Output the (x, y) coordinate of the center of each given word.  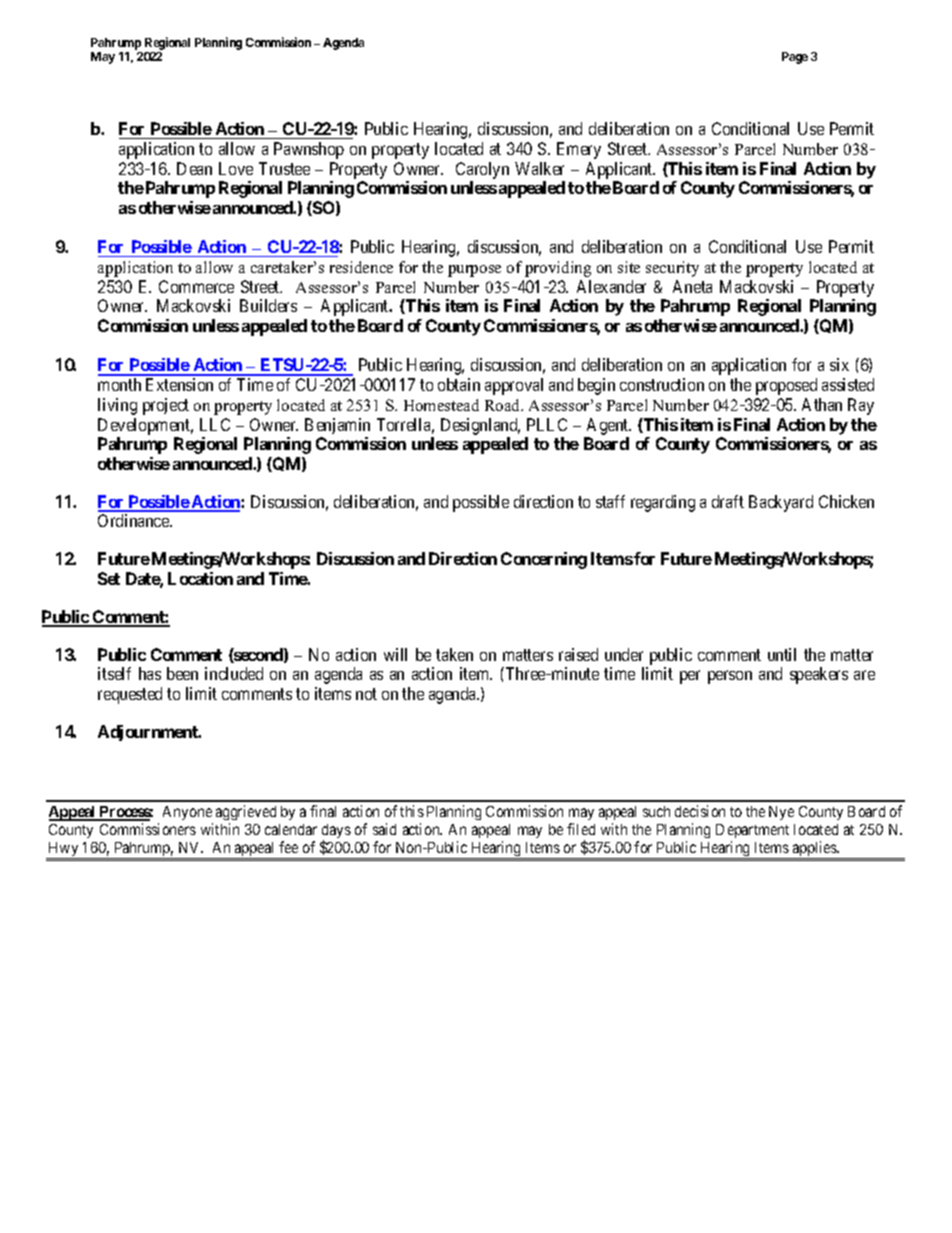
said (384, 829)
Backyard (781, 503)
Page (795, 58)
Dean (194, 168)
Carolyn (482, 170)
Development (145, 426)
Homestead (441, 405)
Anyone (187, 813)
